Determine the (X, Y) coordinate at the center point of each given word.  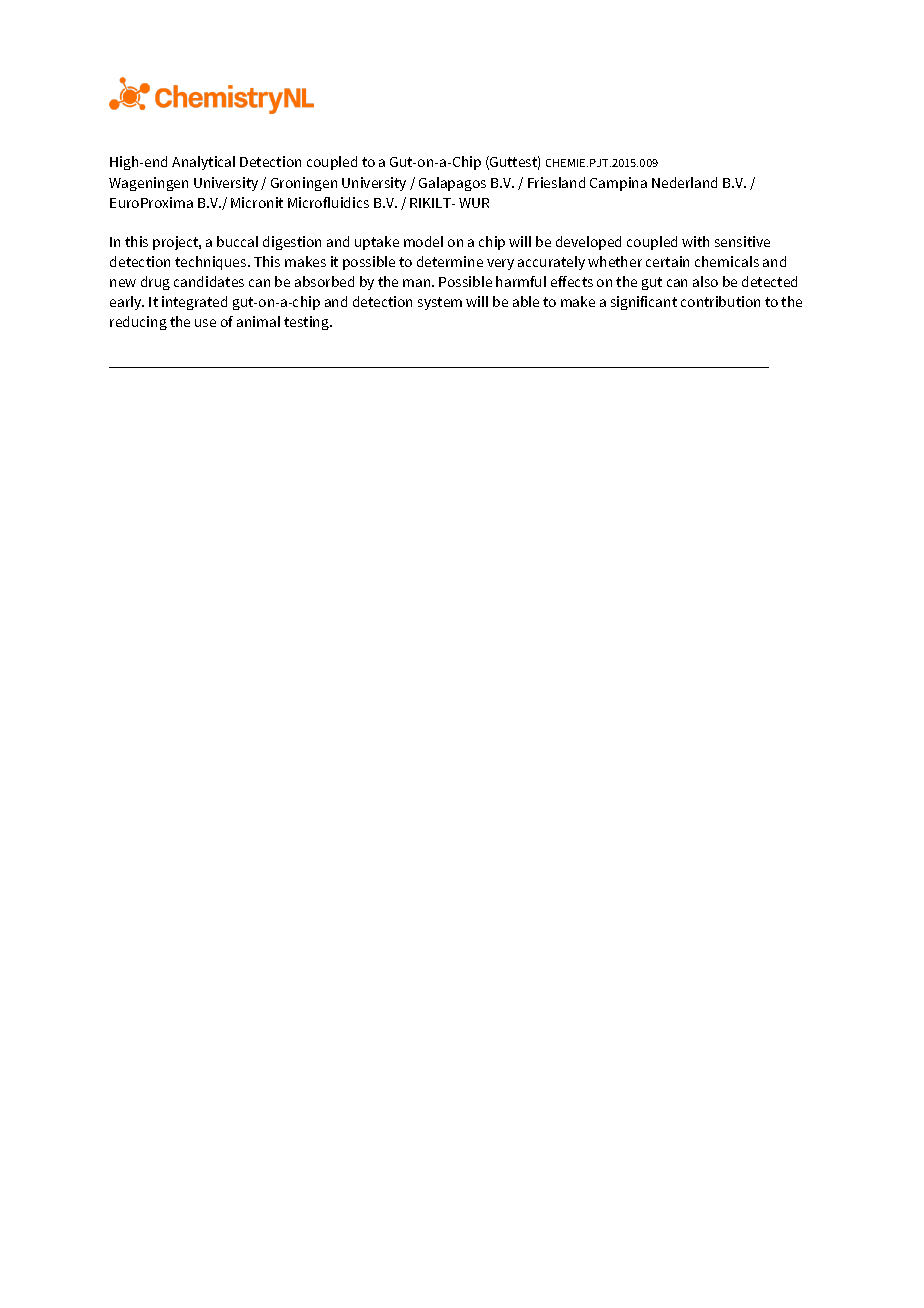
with (695, 241)
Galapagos (452, 184)
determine (450, 261)
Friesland (556, 182)
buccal (237, 241)
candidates (209, 281)
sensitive (742, 241)
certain (667, 261)
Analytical (203, 163)
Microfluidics (328, 202)
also (705, 281)
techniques (212, 263)
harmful (521, 281)
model (423, 241)
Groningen (304, 184)
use (205, 323)
